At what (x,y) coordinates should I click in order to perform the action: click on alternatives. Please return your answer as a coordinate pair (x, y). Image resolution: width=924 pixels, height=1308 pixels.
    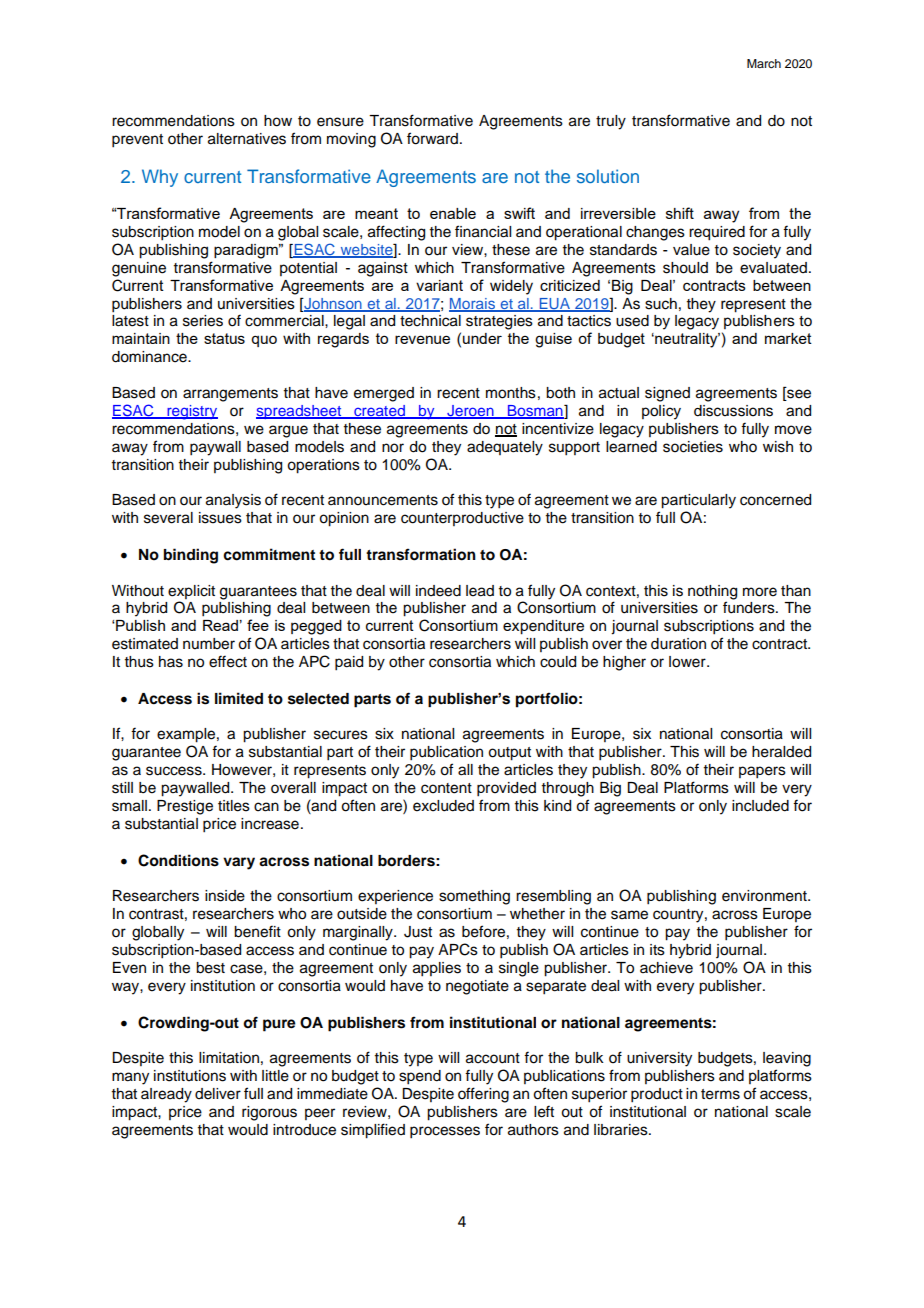
    Looking at the image, I should click on (247, 139).
